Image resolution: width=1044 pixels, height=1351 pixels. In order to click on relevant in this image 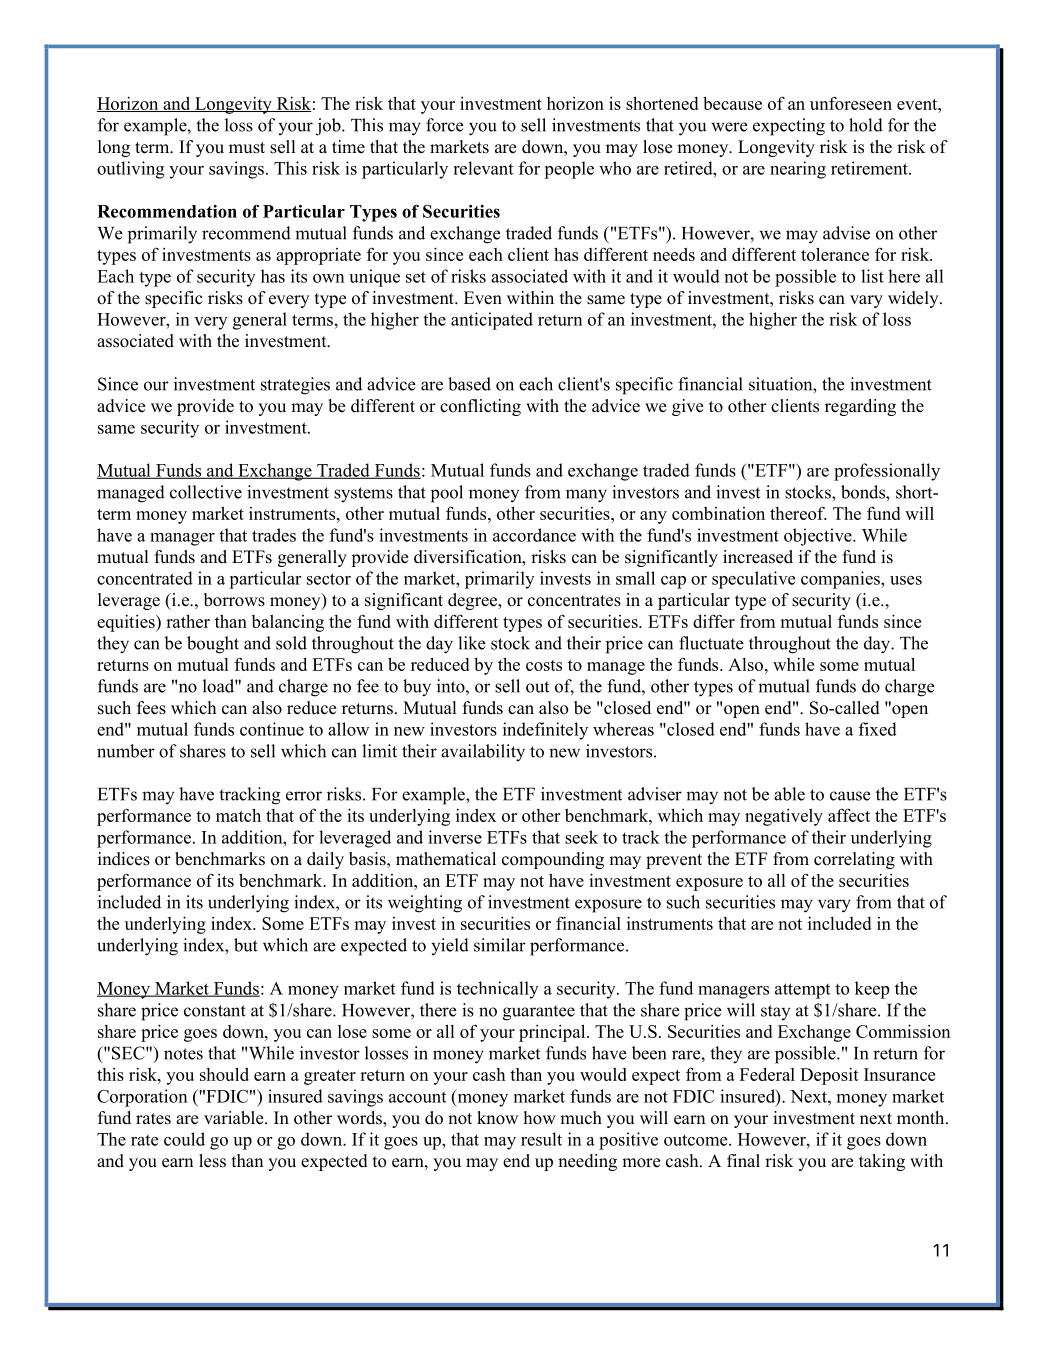, I will do `click(483, 168)`.
